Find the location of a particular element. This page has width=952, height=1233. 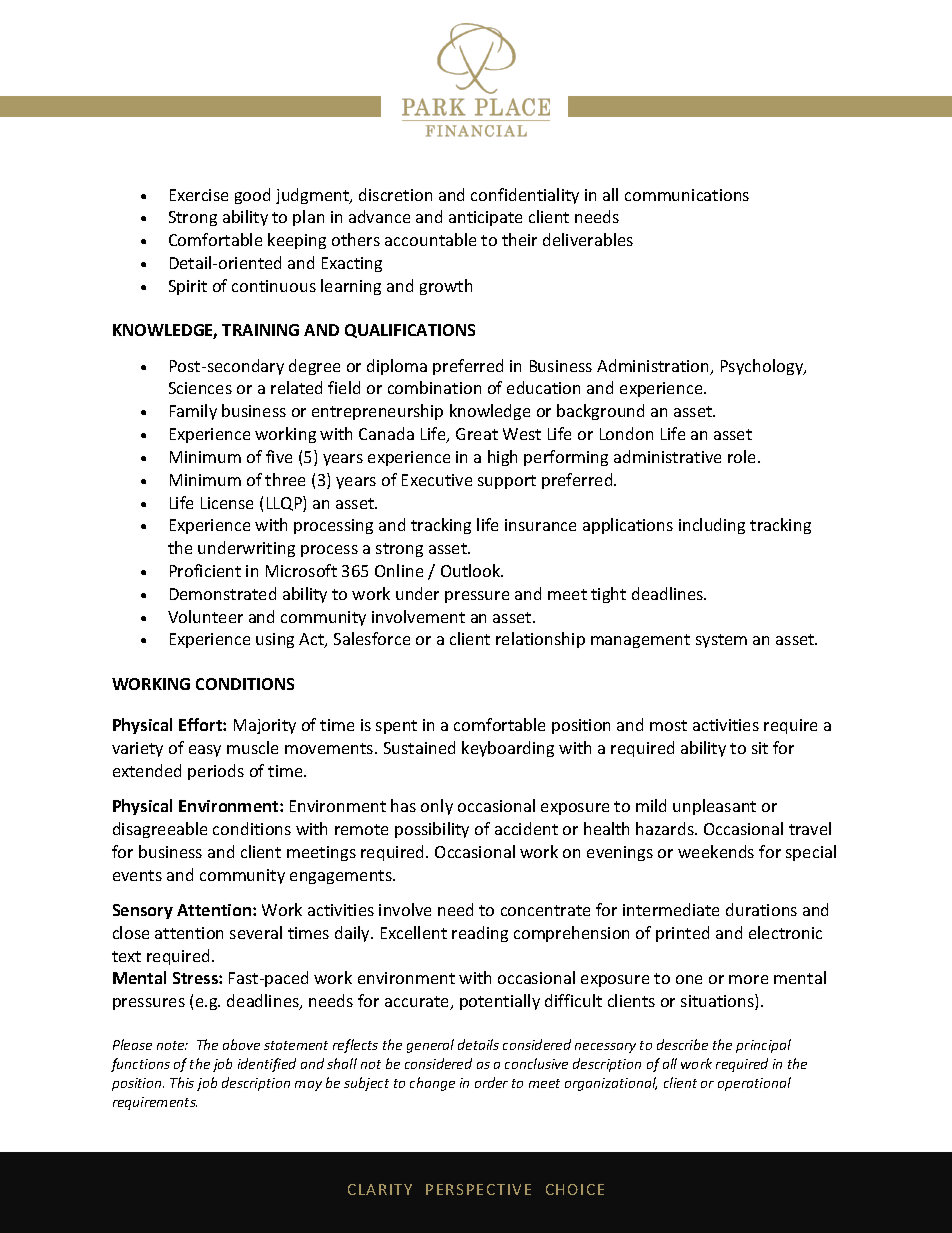

spent is located at coordinates (396, 727).
